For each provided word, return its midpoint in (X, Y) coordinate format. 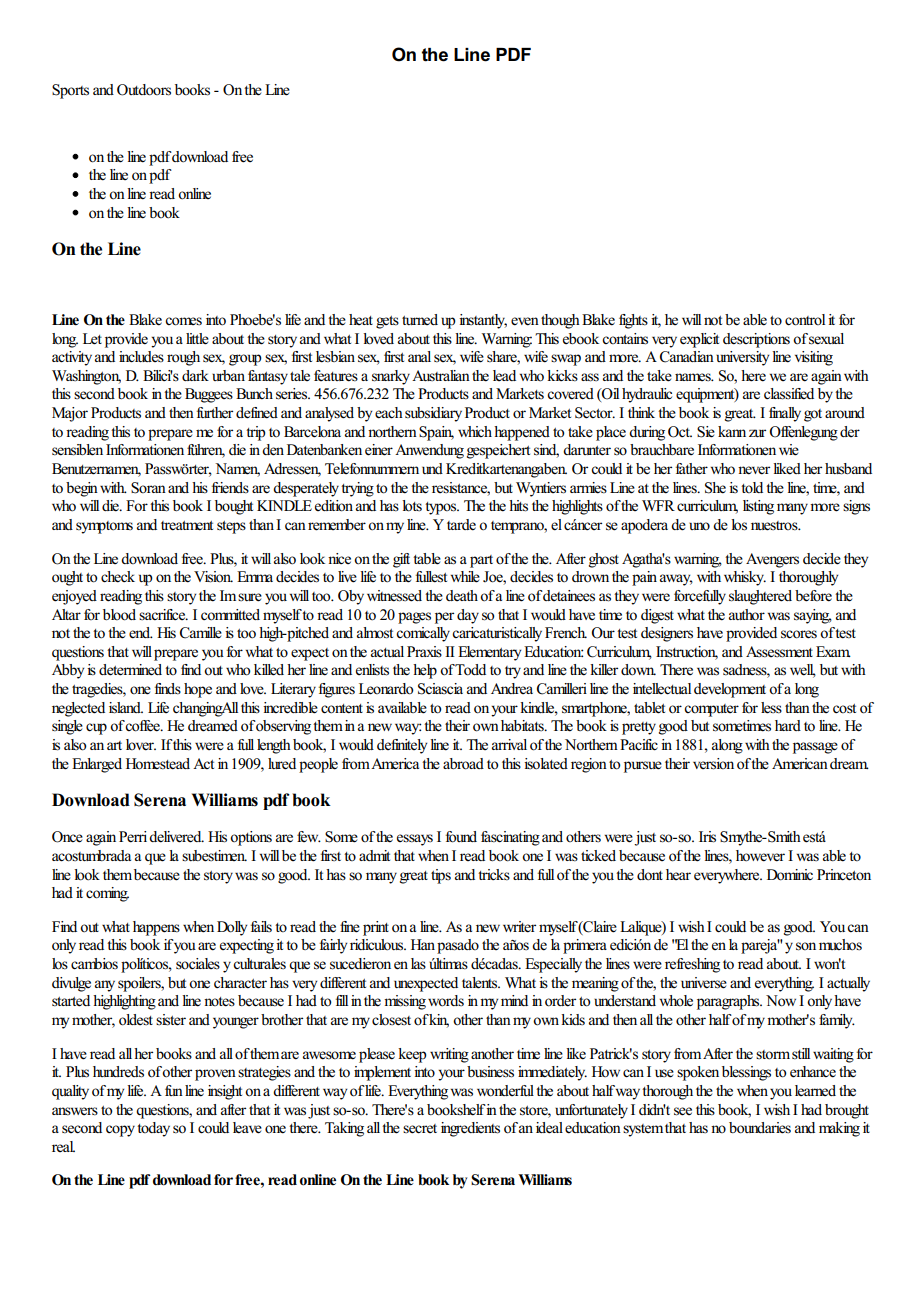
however (760, 856)
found (461, 837)
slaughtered (760, 597)
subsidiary (433, 414)
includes (141, 357)
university (742, 358)
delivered (176, 837)
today (153, 1129)
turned (420, 319)
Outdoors (144, 90)
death (463, 595)
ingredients (470, 1129)
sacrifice (163, 614)
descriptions (756, 340)
